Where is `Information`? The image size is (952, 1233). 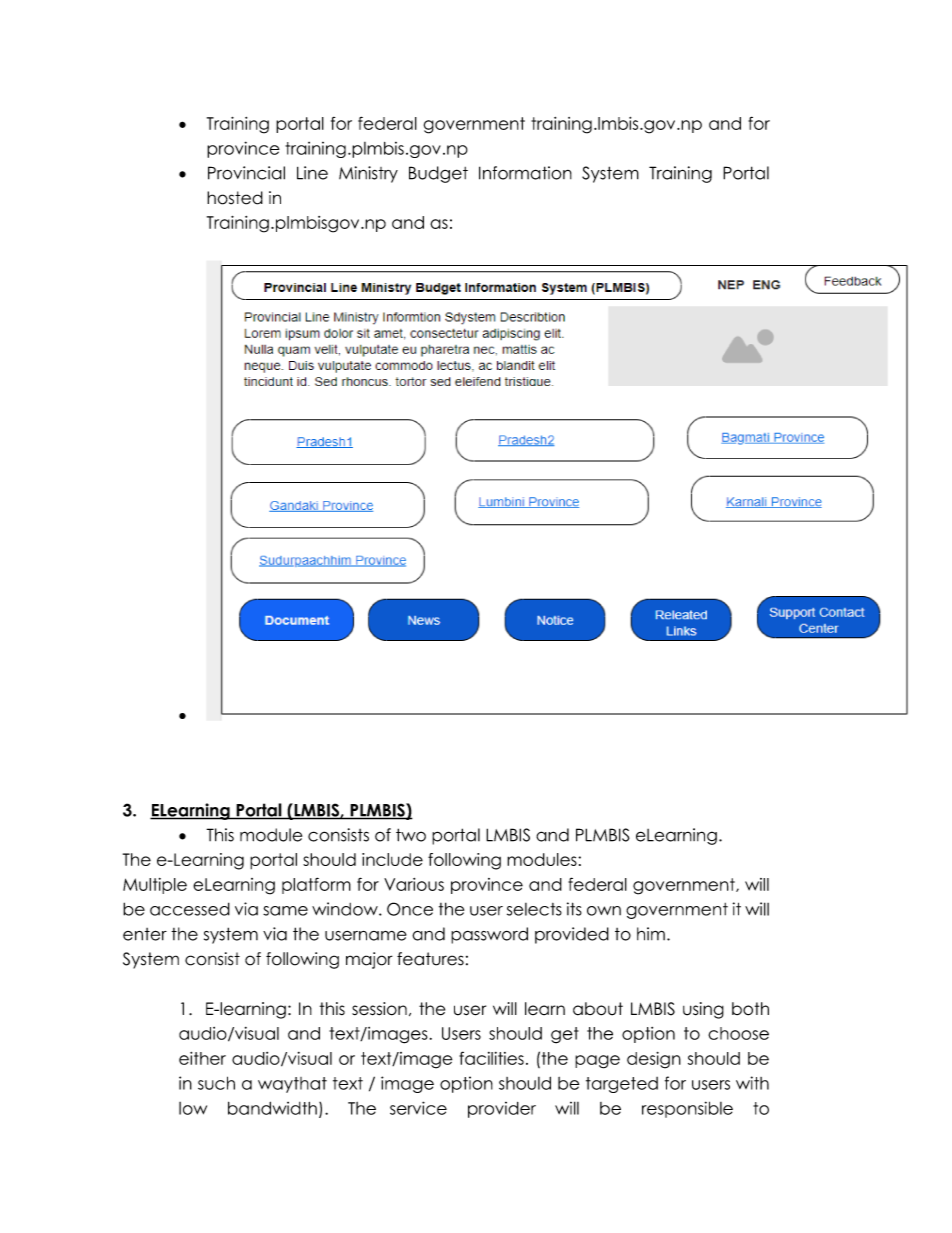
Information is located at coordinates (525, 173).
